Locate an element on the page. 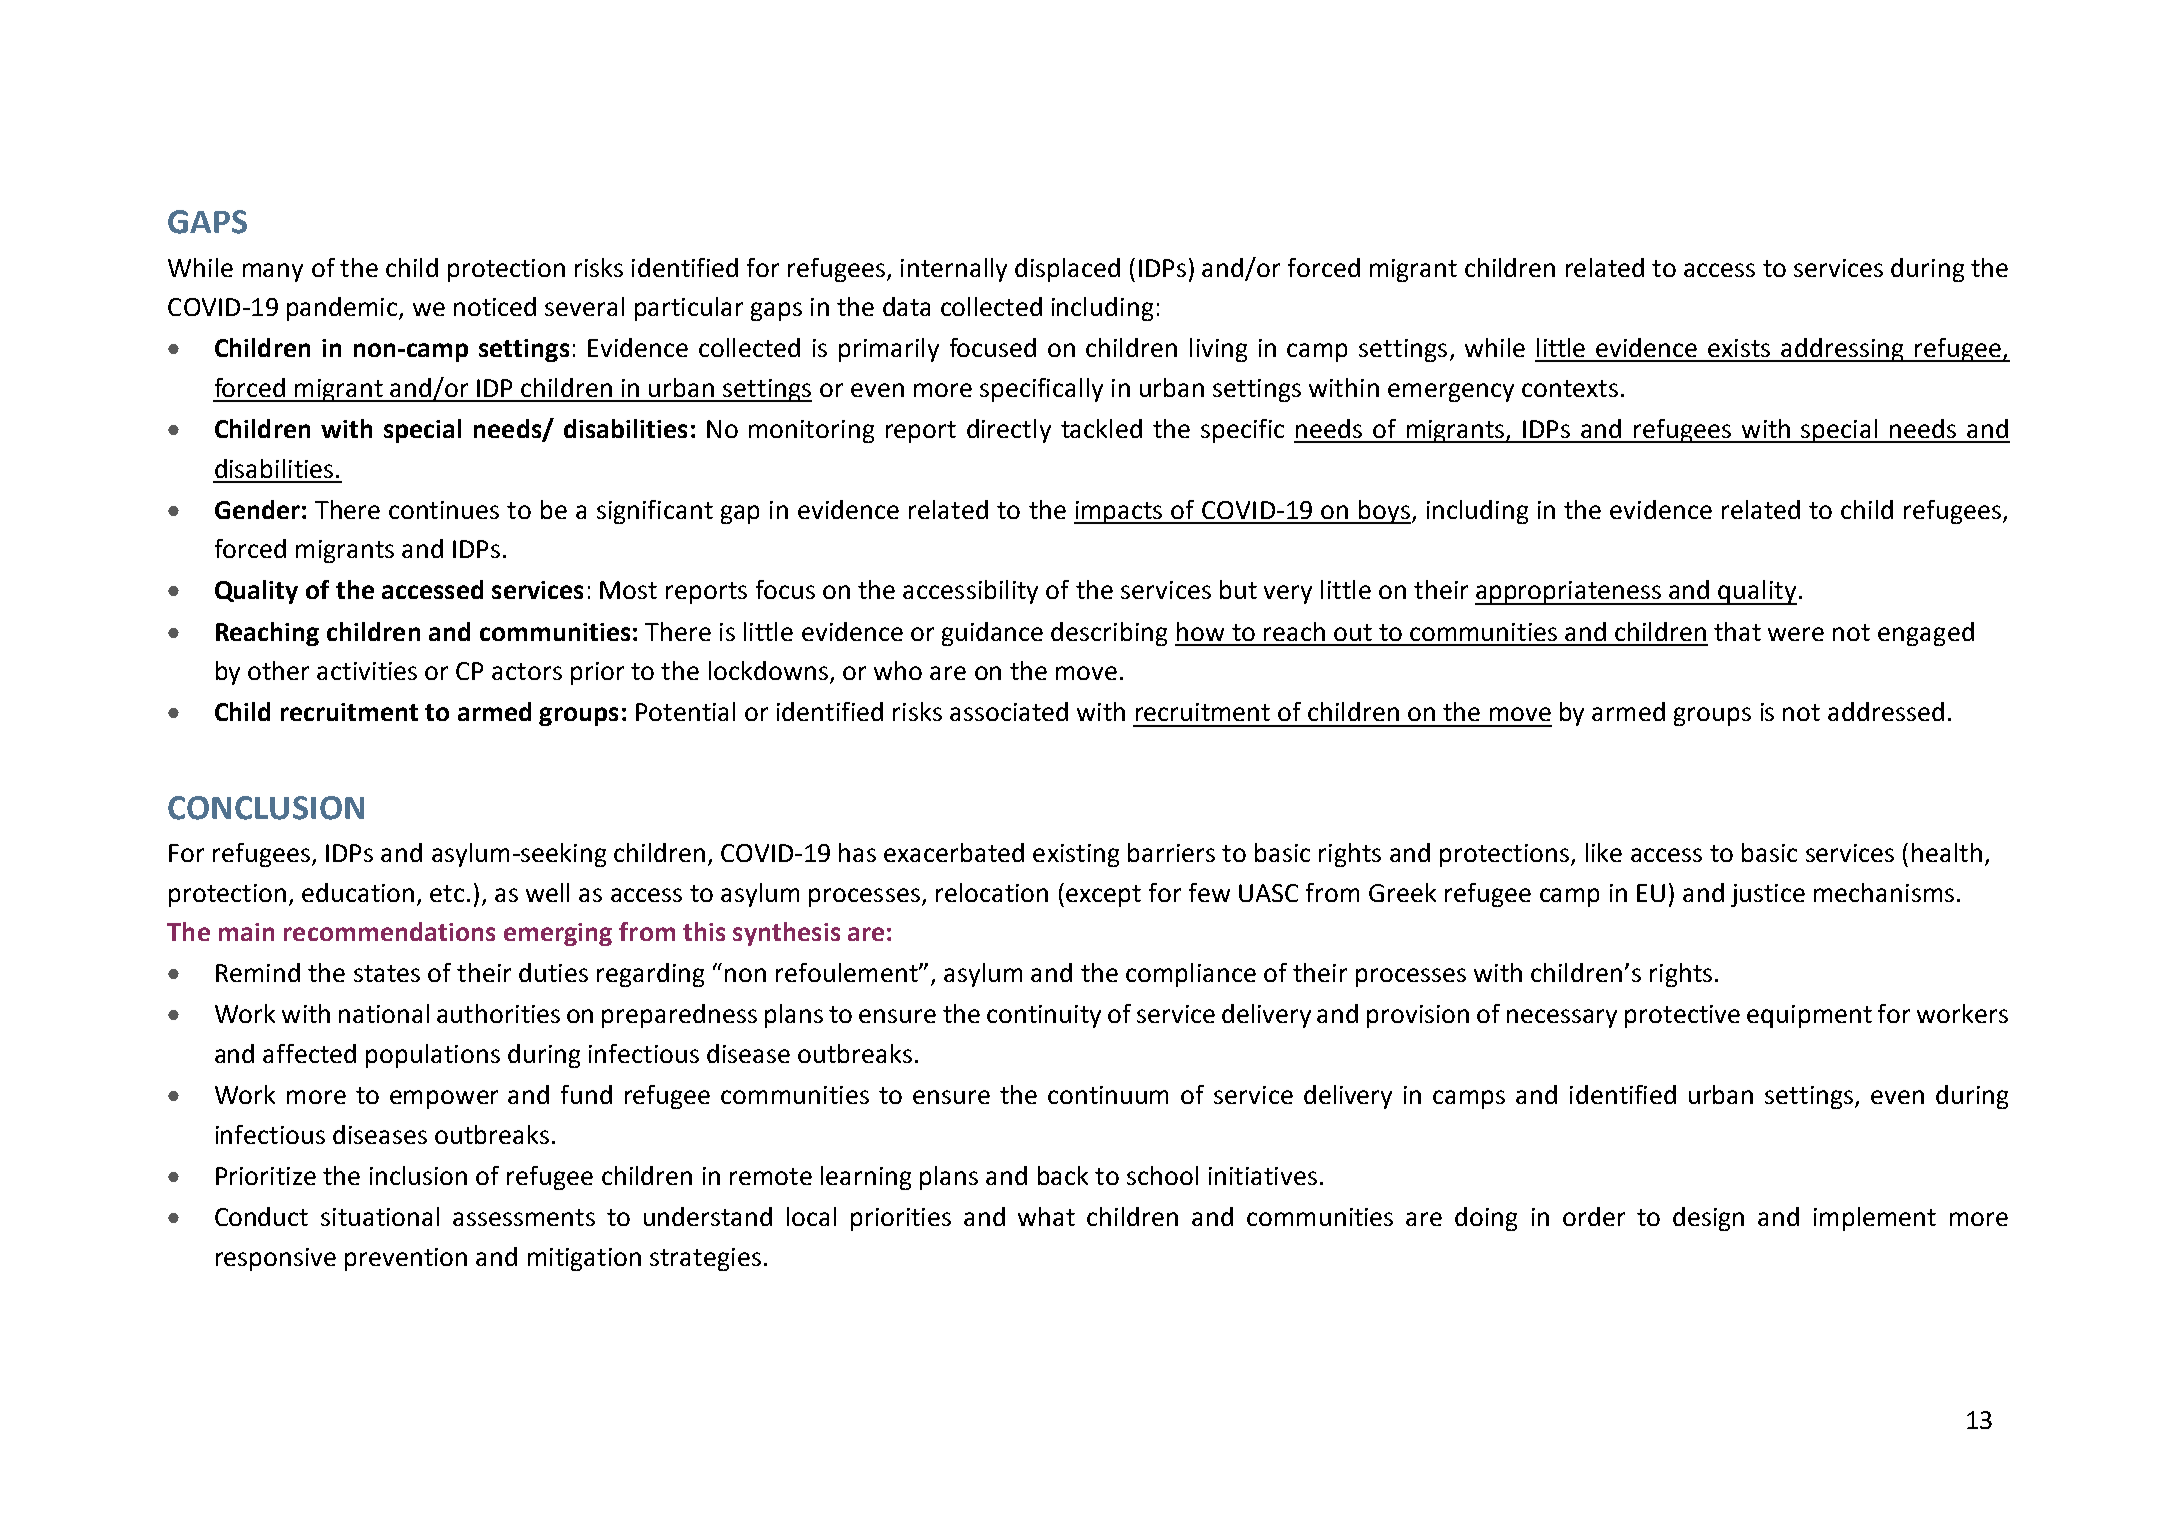 The height and width of the image is (1527, 2161). appropriateness is located at coordinates (1569, 593).
